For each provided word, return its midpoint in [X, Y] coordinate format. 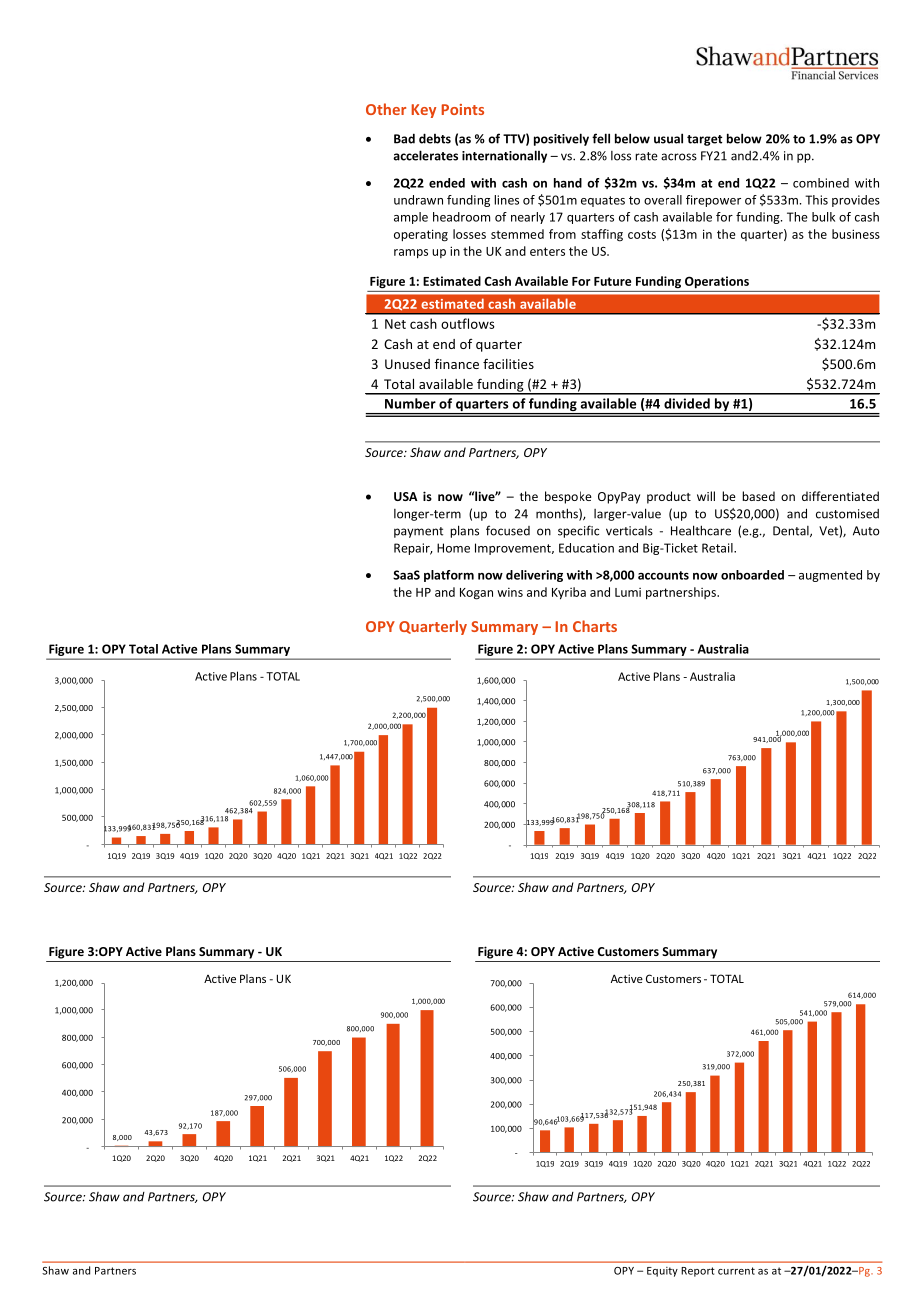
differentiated [840, 496]
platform [449, 576]
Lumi [628, 592]
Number [410, 403]
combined [821, 183]
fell [601, 138]
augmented [830, 576]
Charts [595, 626]
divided [687, 403]
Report [698, 1272]
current [736, 1271]
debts [435, 138]
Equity [662, 1272]
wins [510, 592]
